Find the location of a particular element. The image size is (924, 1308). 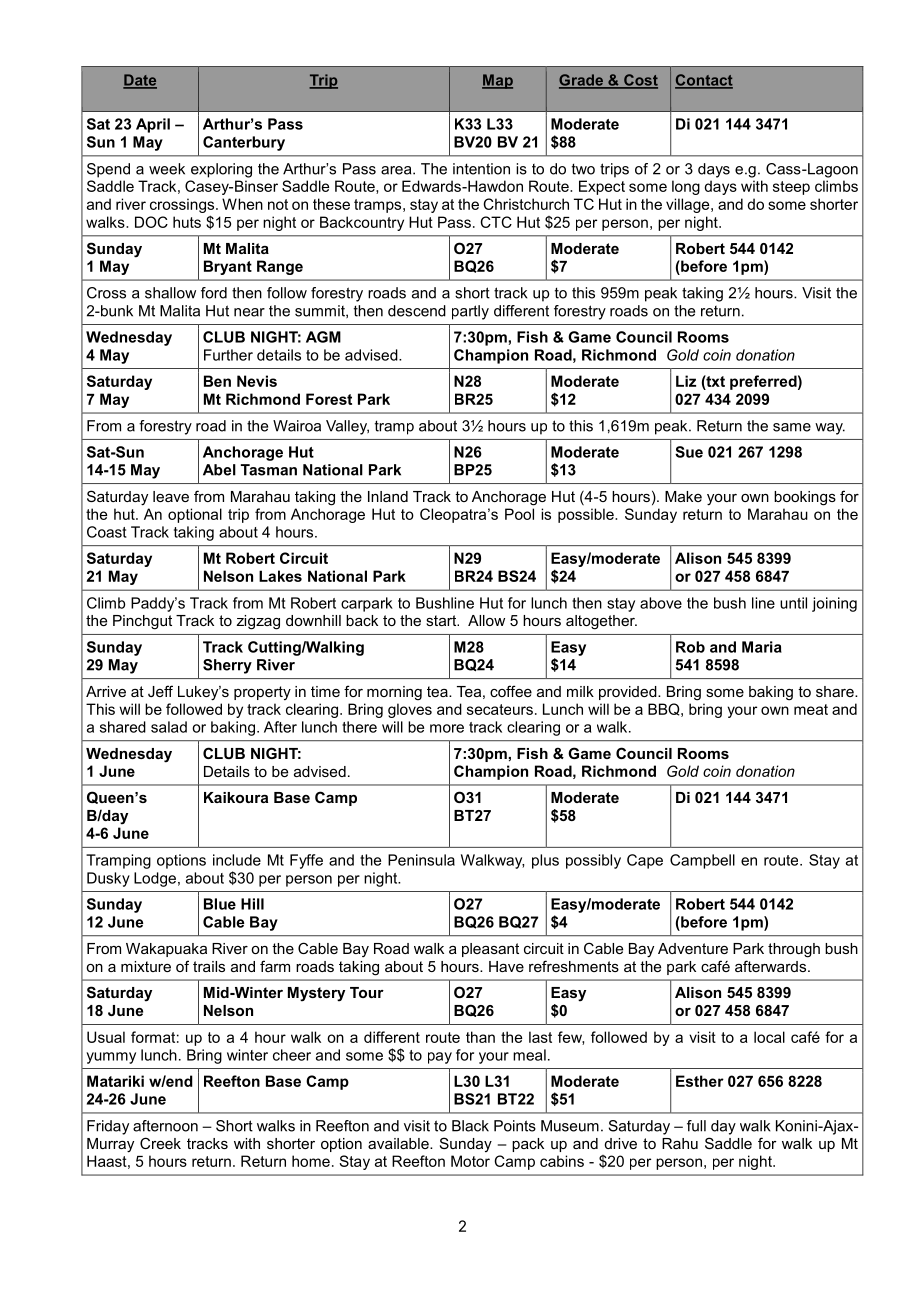

Lodge is located at coordinates (155, 879).
